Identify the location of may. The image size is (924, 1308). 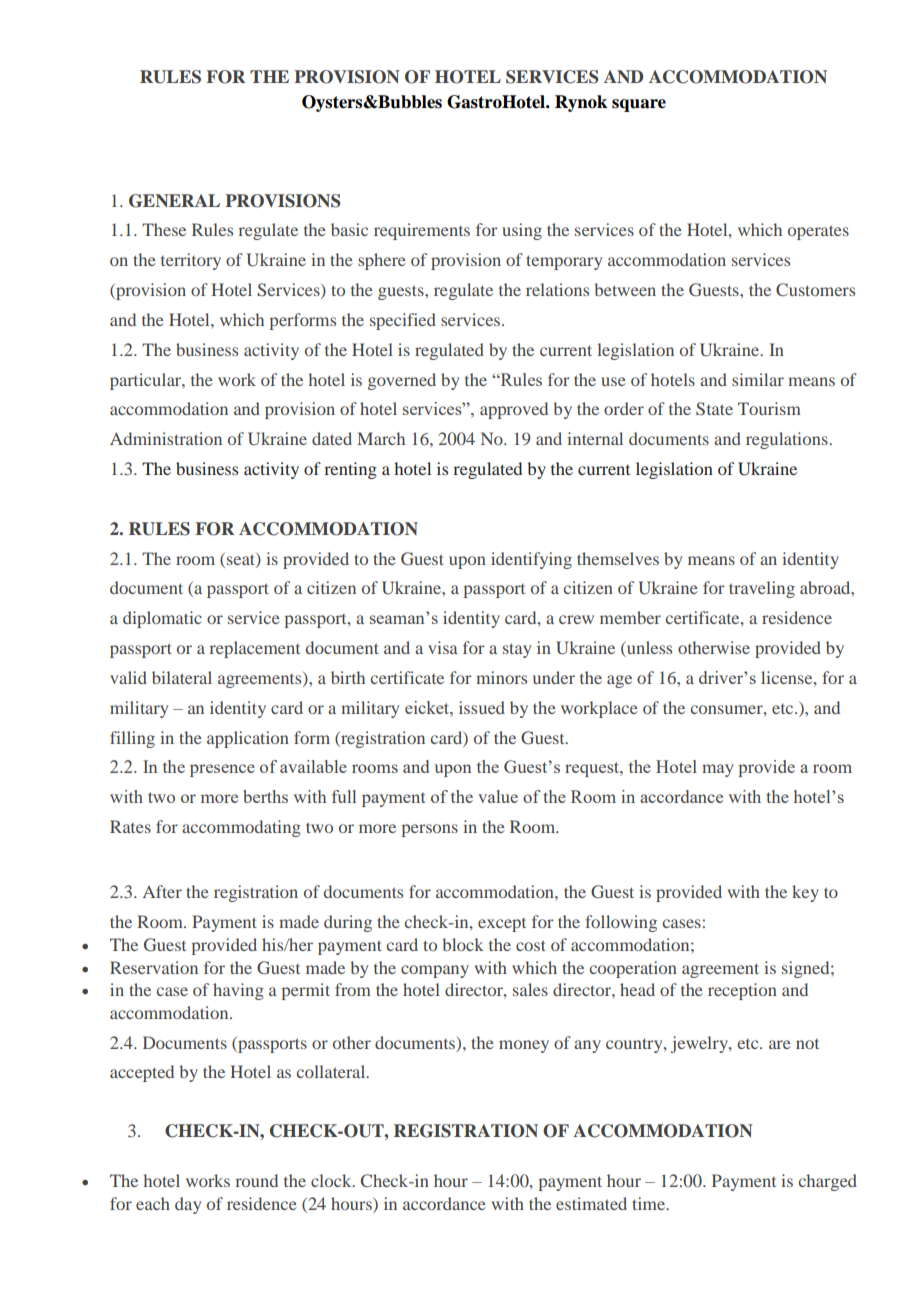
(718, 770).
